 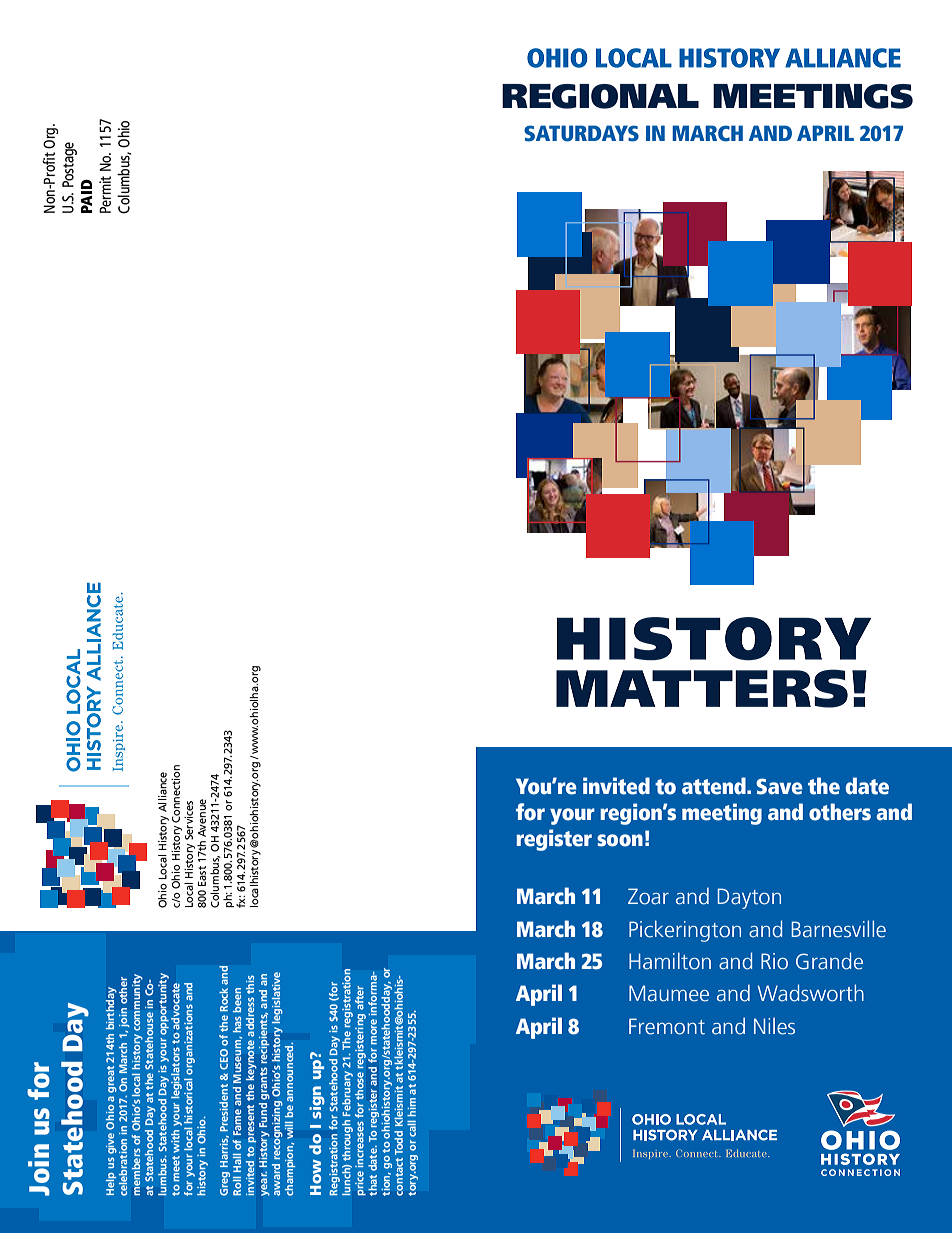 I want to click on soon, so click(x=620, y=840).
